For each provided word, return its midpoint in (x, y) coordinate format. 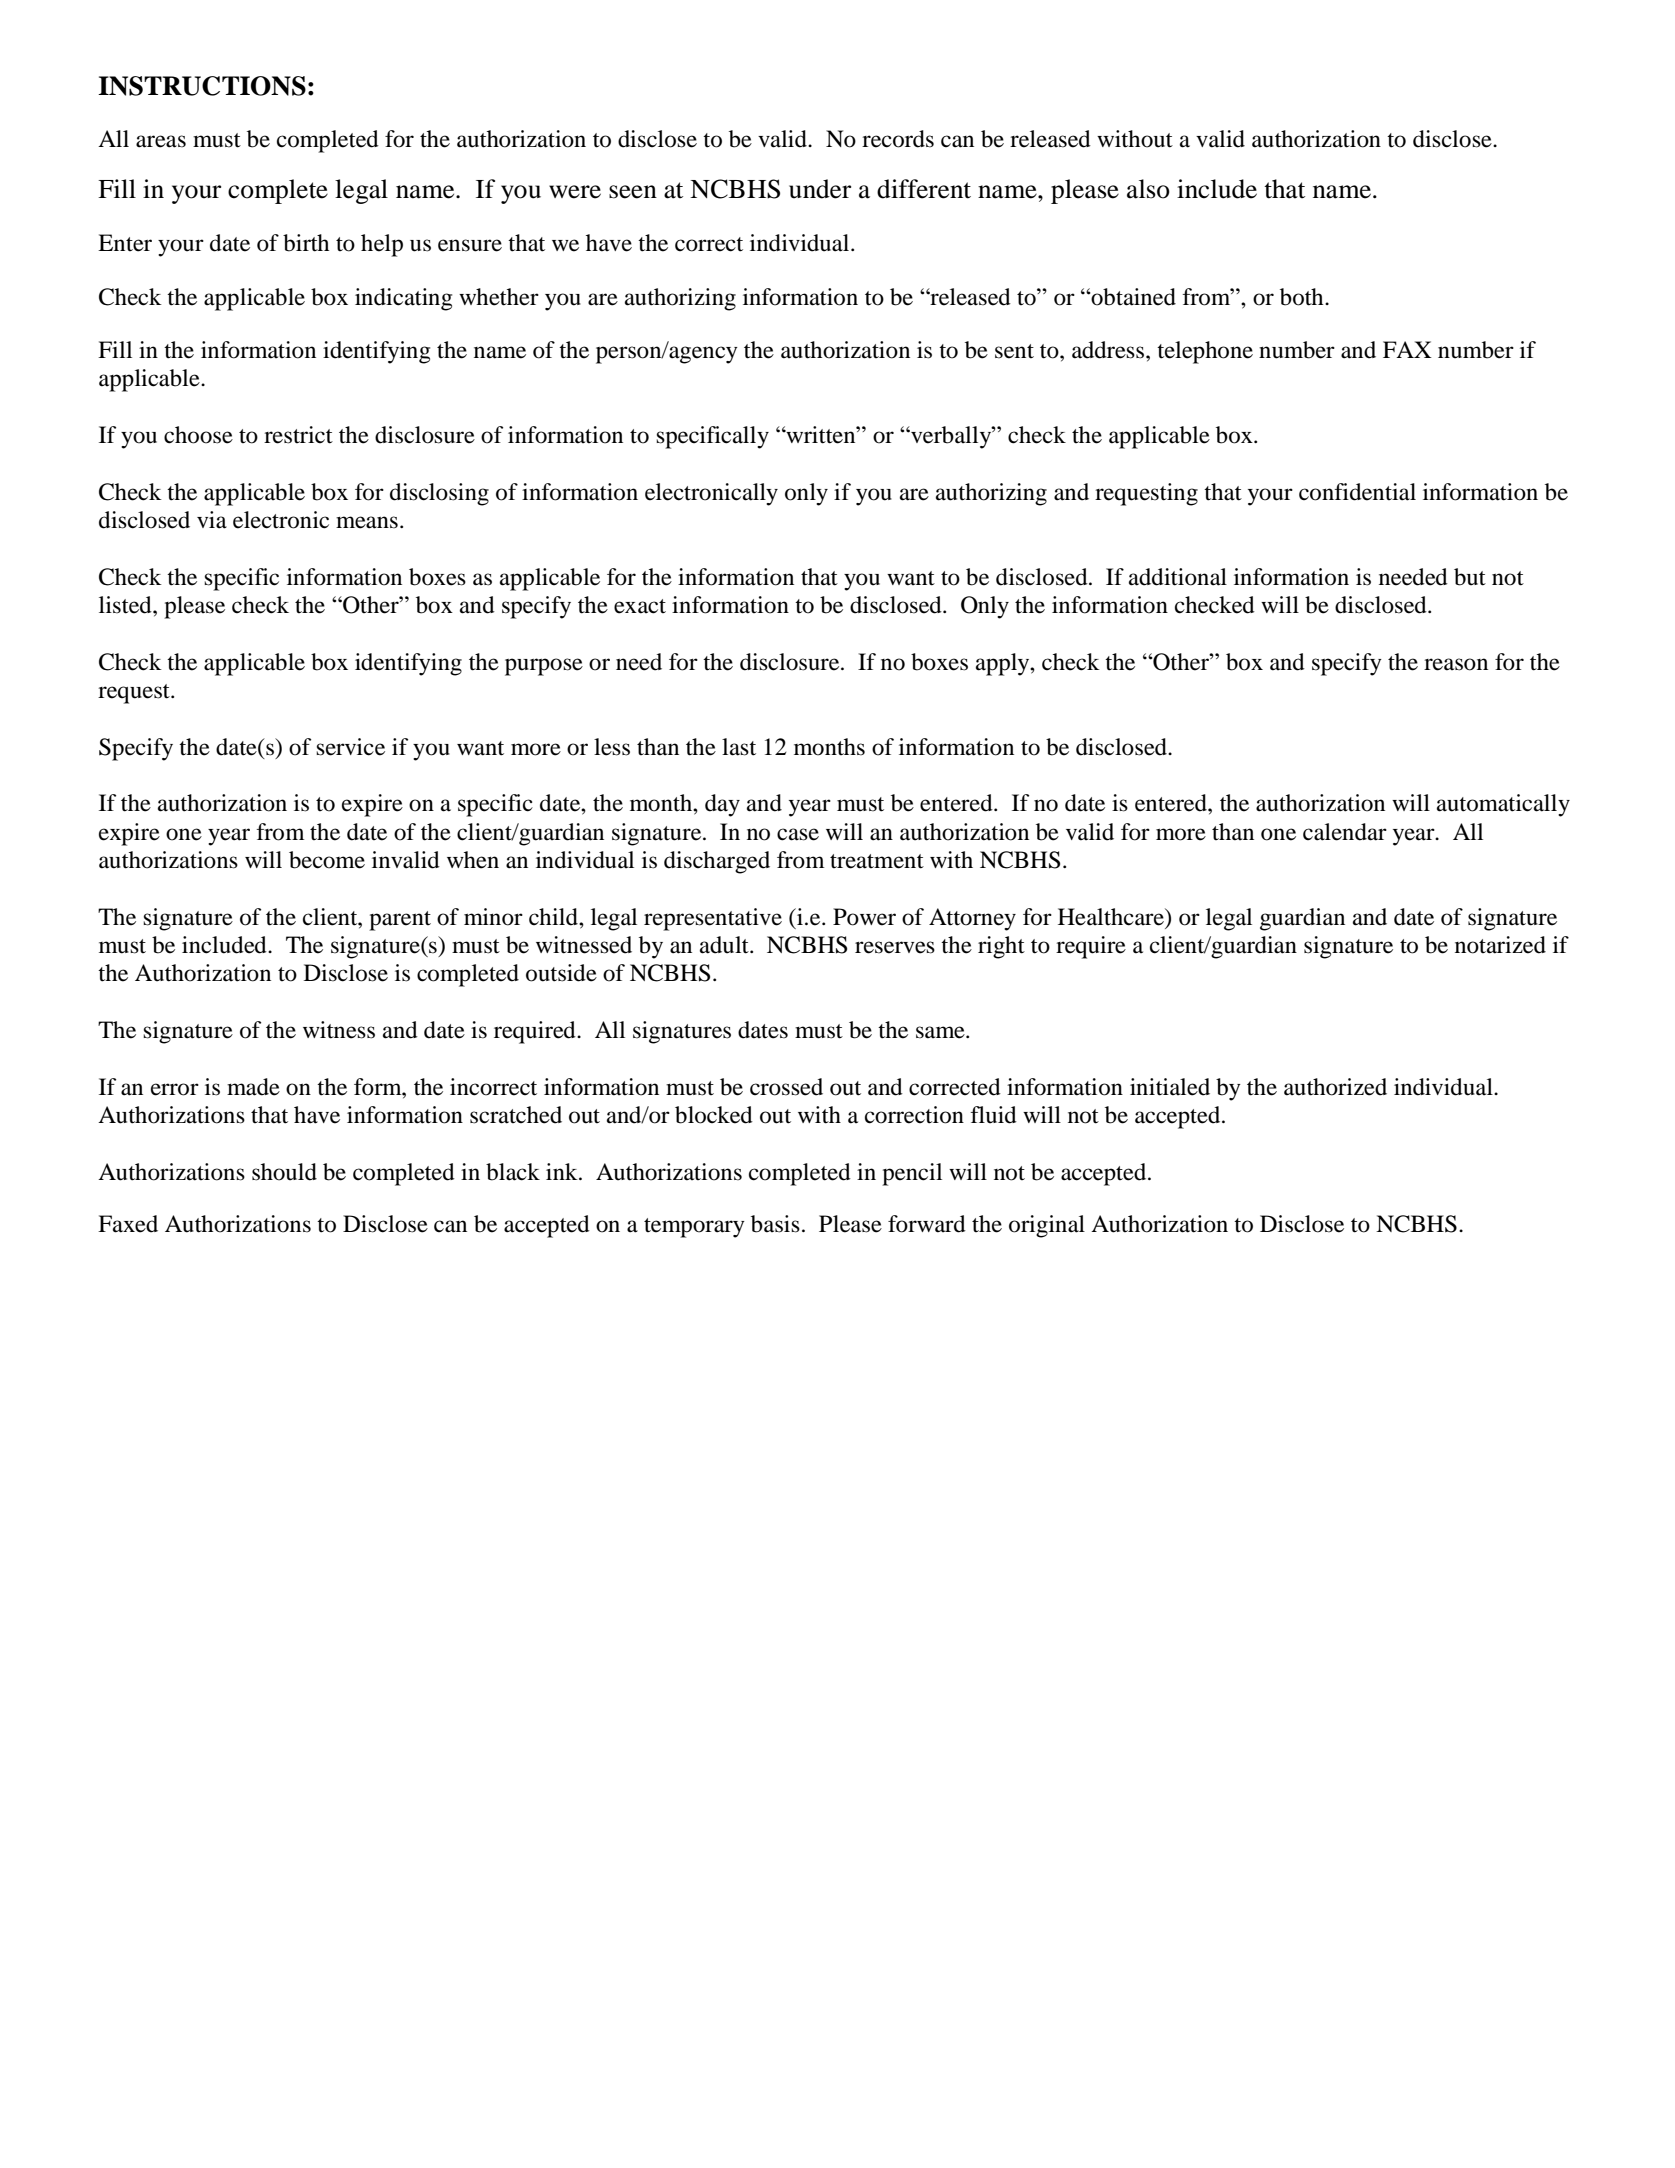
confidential (1357, 492)
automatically (1503, 805)
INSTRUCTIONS (202, 86)
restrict (298, 435)
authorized (1335, 1087)
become (327, 860)
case (798, 834)
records (898, 139)
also (1148, 189)
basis (775, 1224)
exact (640, 606)
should (284, 1172)
